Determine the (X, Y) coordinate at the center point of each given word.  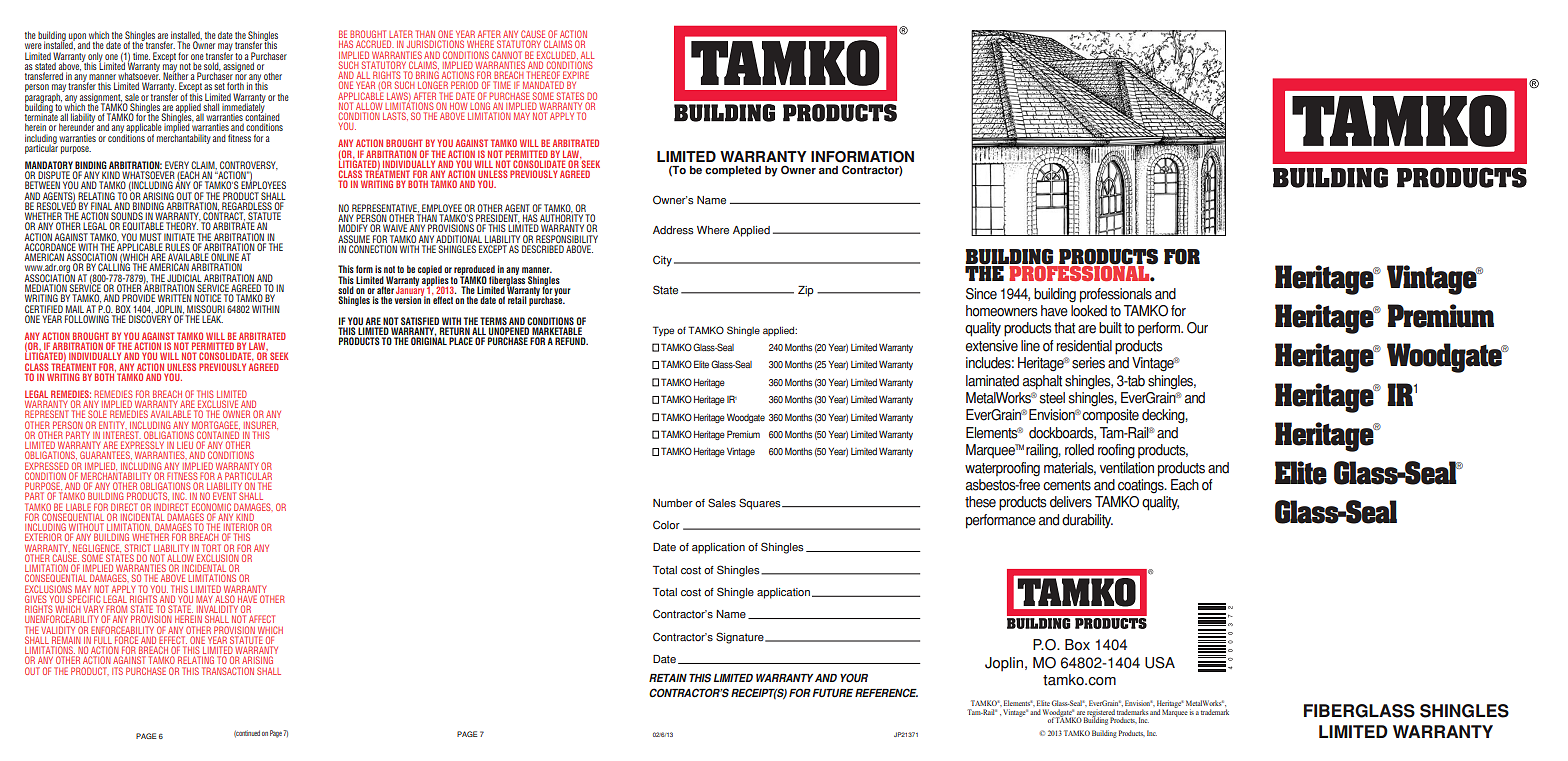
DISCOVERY (150, 318)
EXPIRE (576, 75)
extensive (991, 346)
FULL (102, 640)
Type (663, 331)
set (219, 86)
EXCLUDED (557, 55)
